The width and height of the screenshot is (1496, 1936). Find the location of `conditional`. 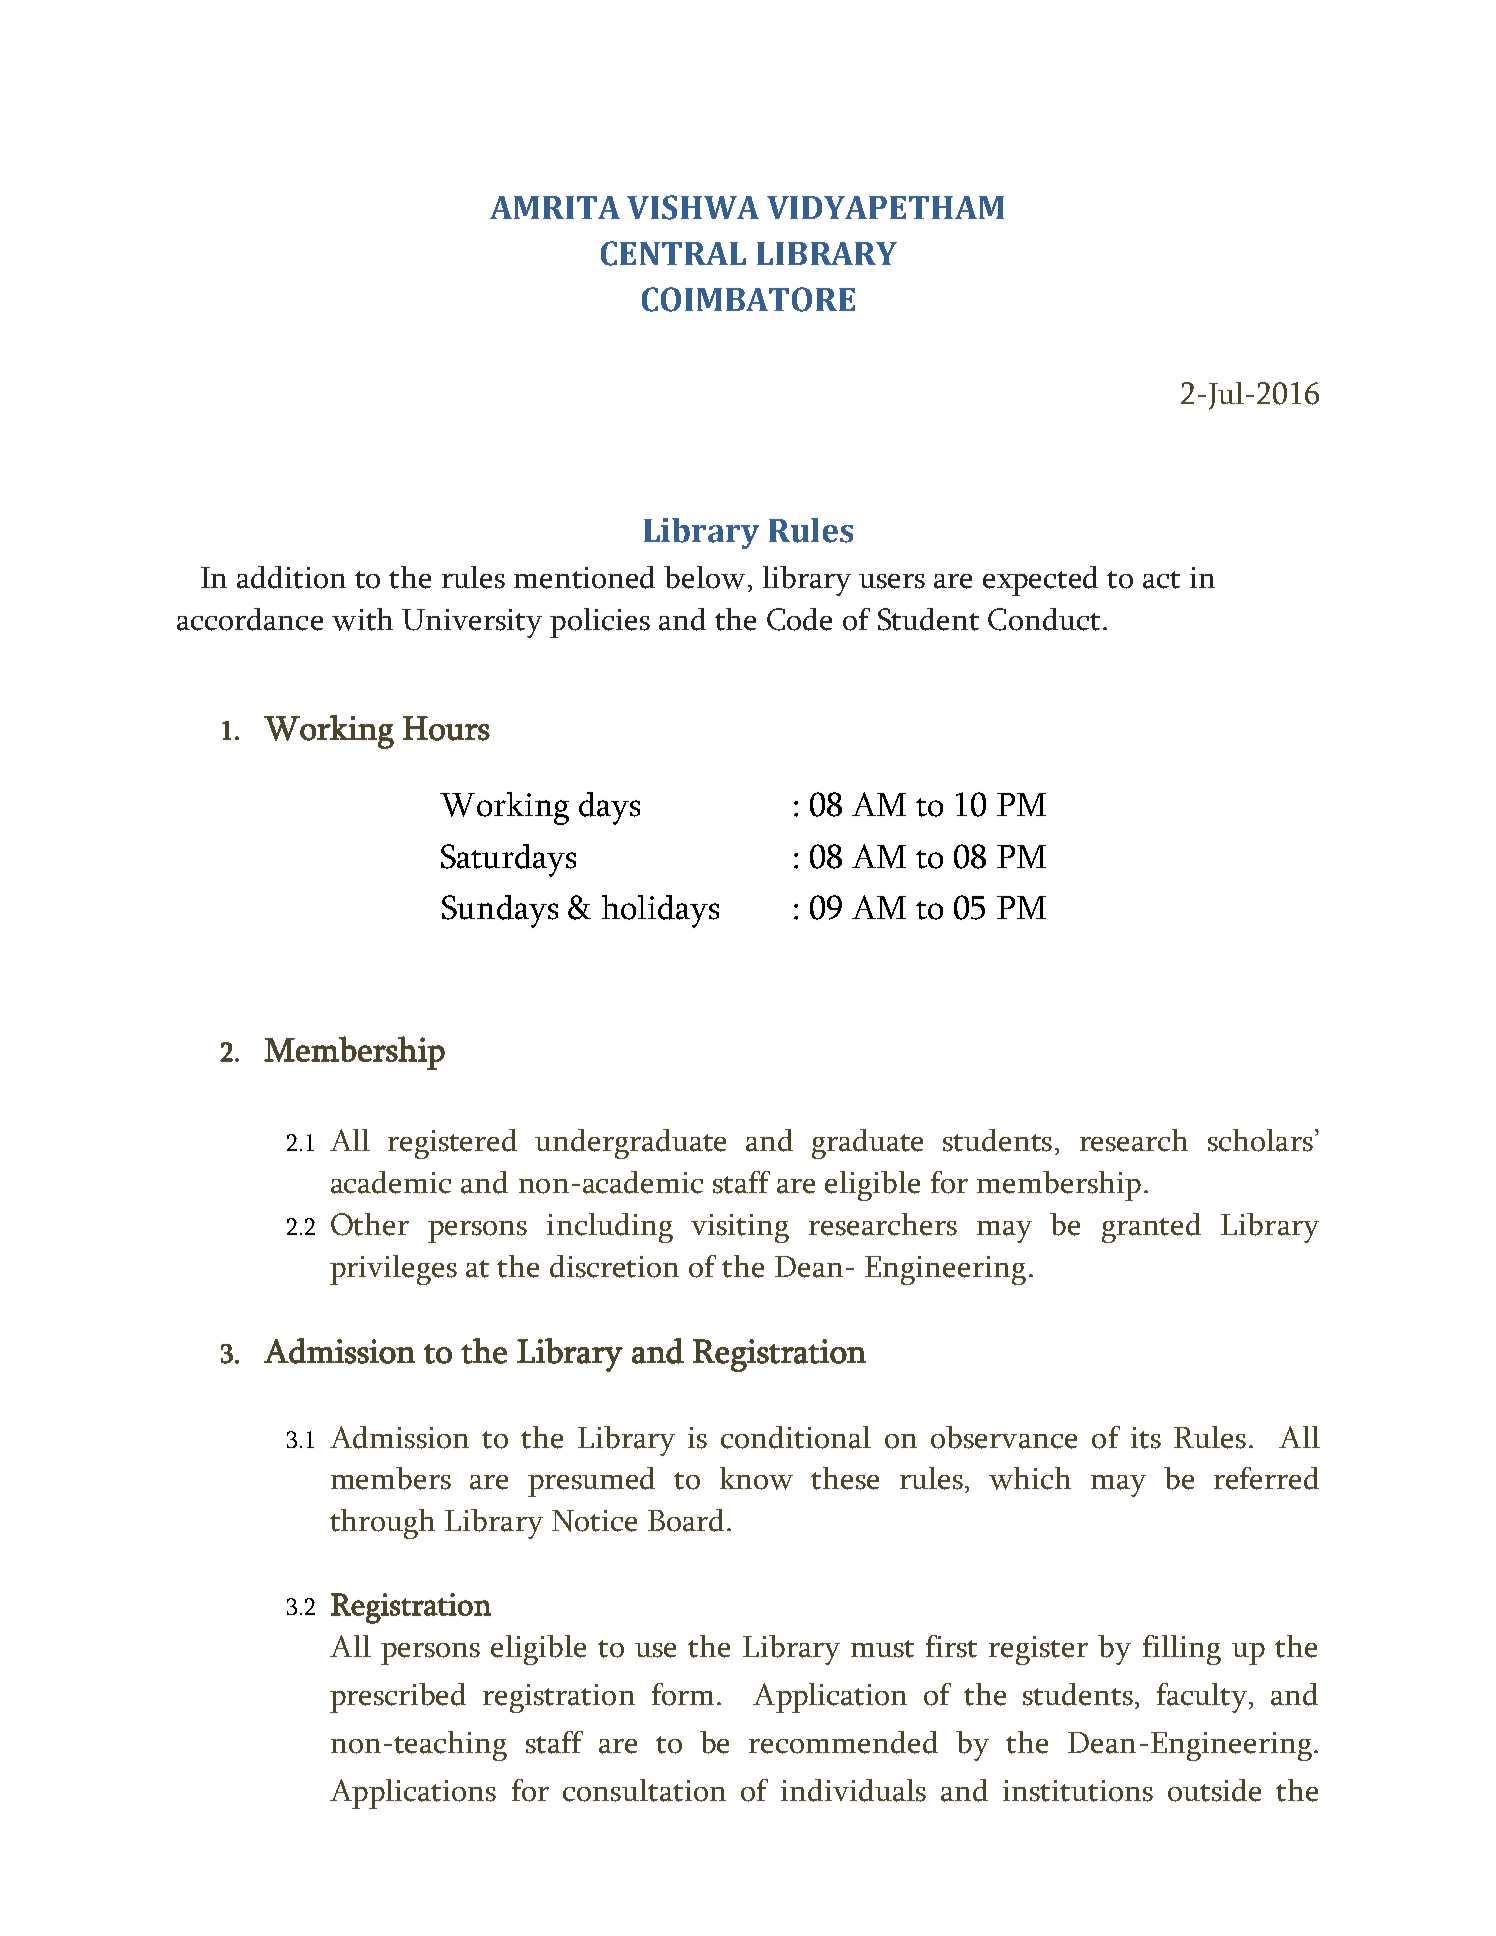

conditional is located at coordinates (796, 1437).
